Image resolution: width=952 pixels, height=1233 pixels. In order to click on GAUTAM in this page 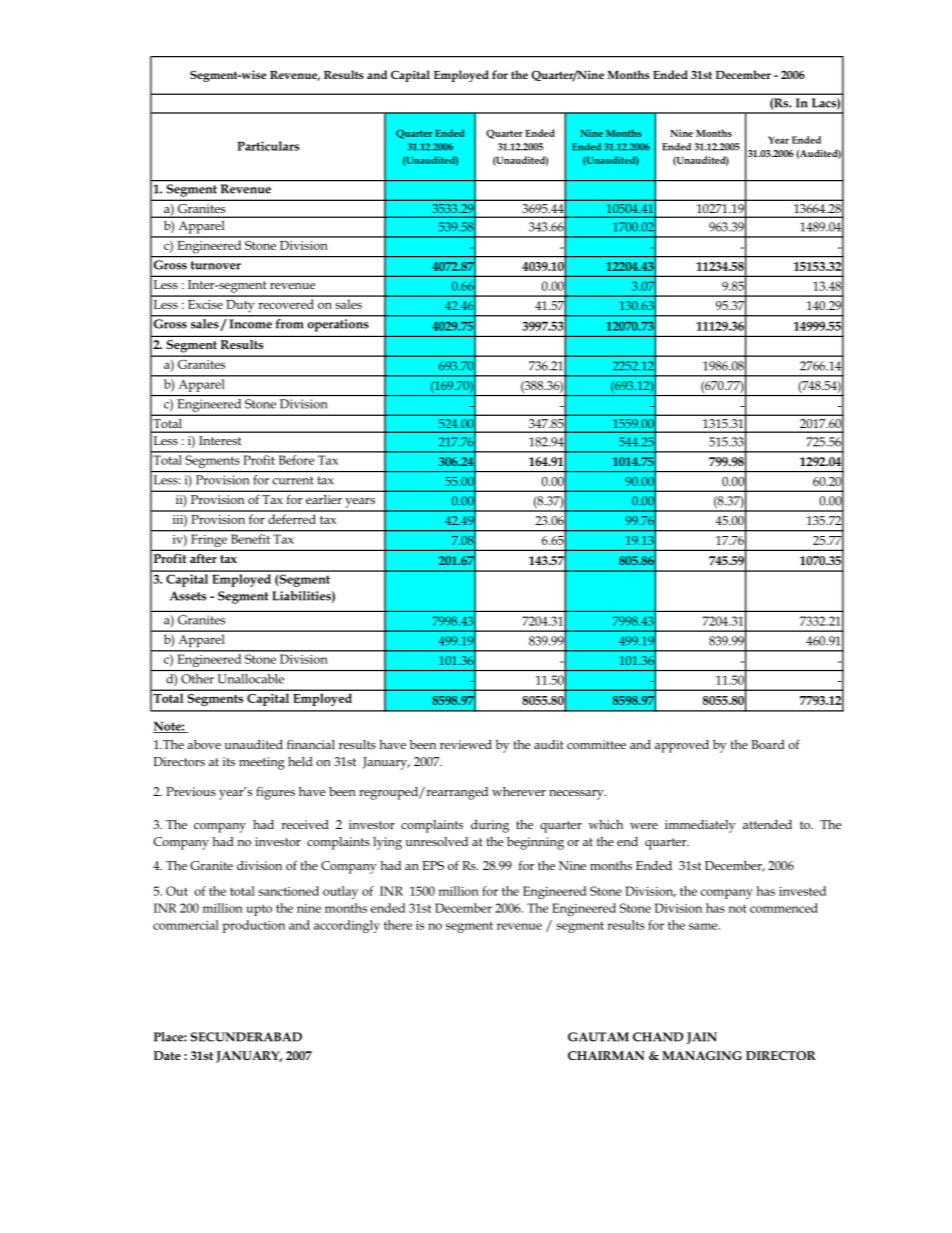, I will do `click(598, 1037)`.
